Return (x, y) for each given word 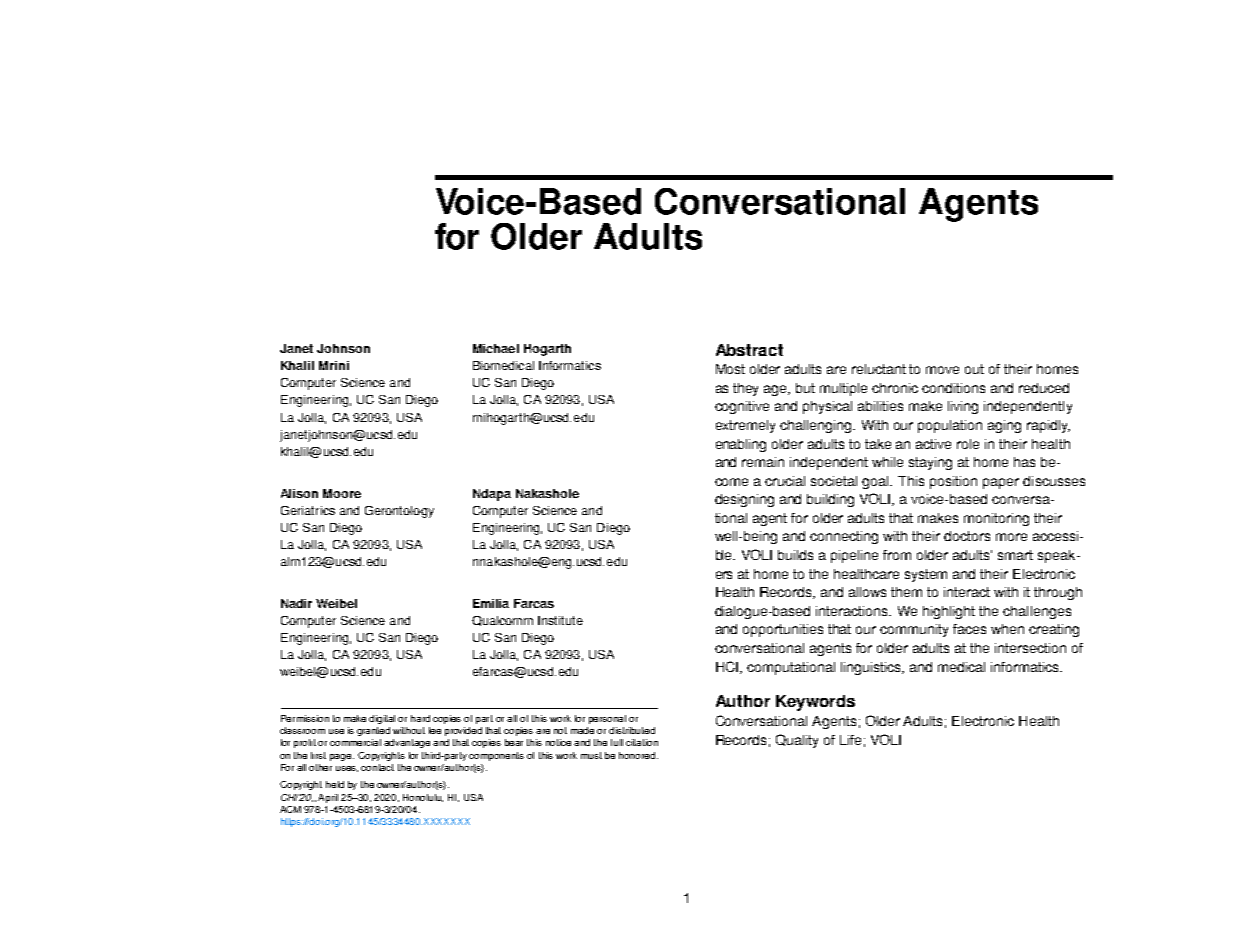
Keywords (815, 703)
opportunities (783, 630)
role (968, 444)
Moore (342, 493)
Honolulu (423, 798)
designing (744, 500)
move (942, 370)
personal (607, 719)
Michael (496, 348)
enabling (741, 445)
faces (969, 629)
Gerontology (399, 512)
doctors (967, 536)
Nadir (296, 603)
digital (382, 719)
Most (730, 369)
